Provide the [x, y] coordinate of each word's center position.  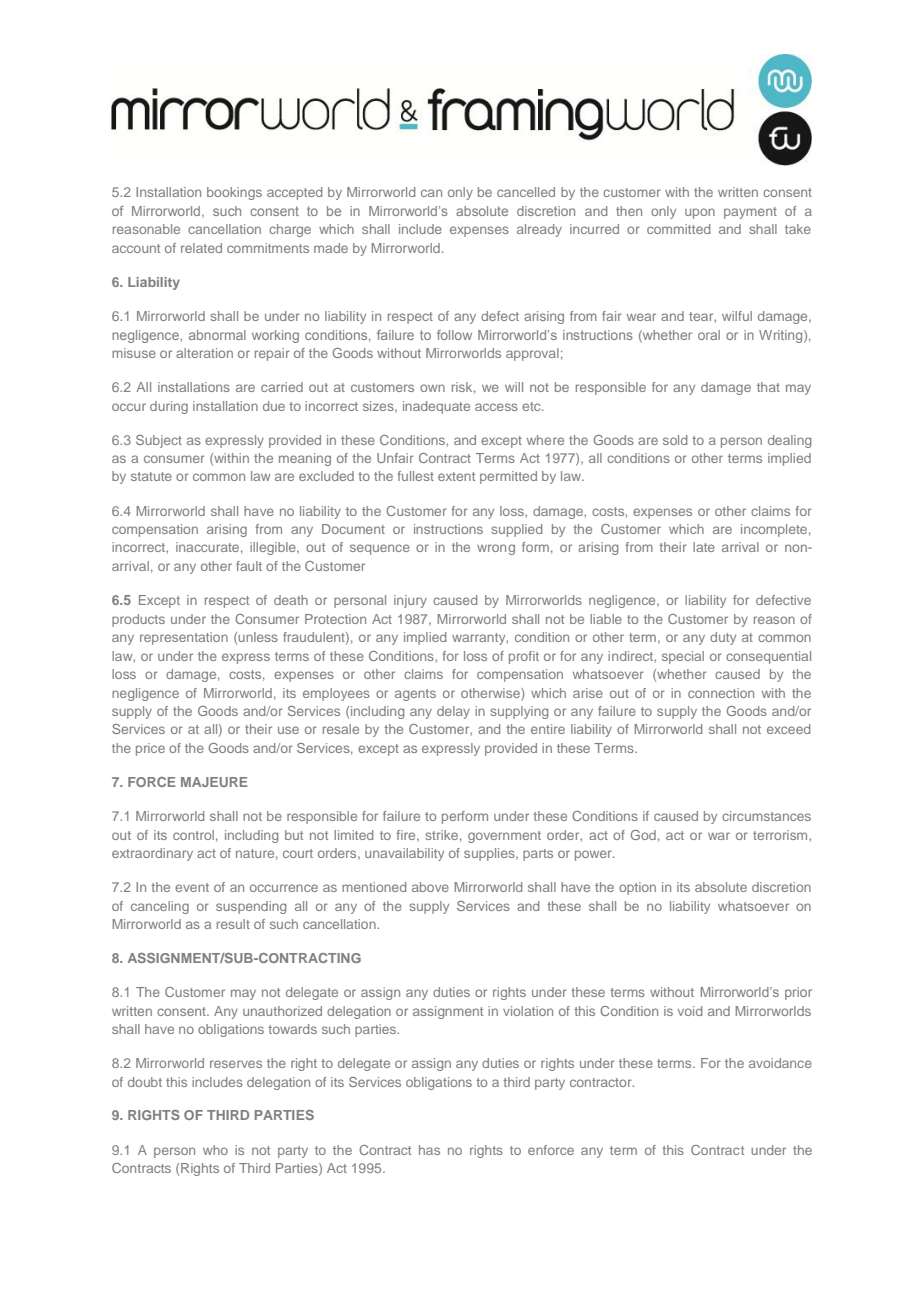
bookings [234, 193]
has [429, 1150]
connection [721, 693]
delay [453, 712]
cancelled [526, 192]
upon [700, 213]
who [215, 1150]
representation [184, 638]
